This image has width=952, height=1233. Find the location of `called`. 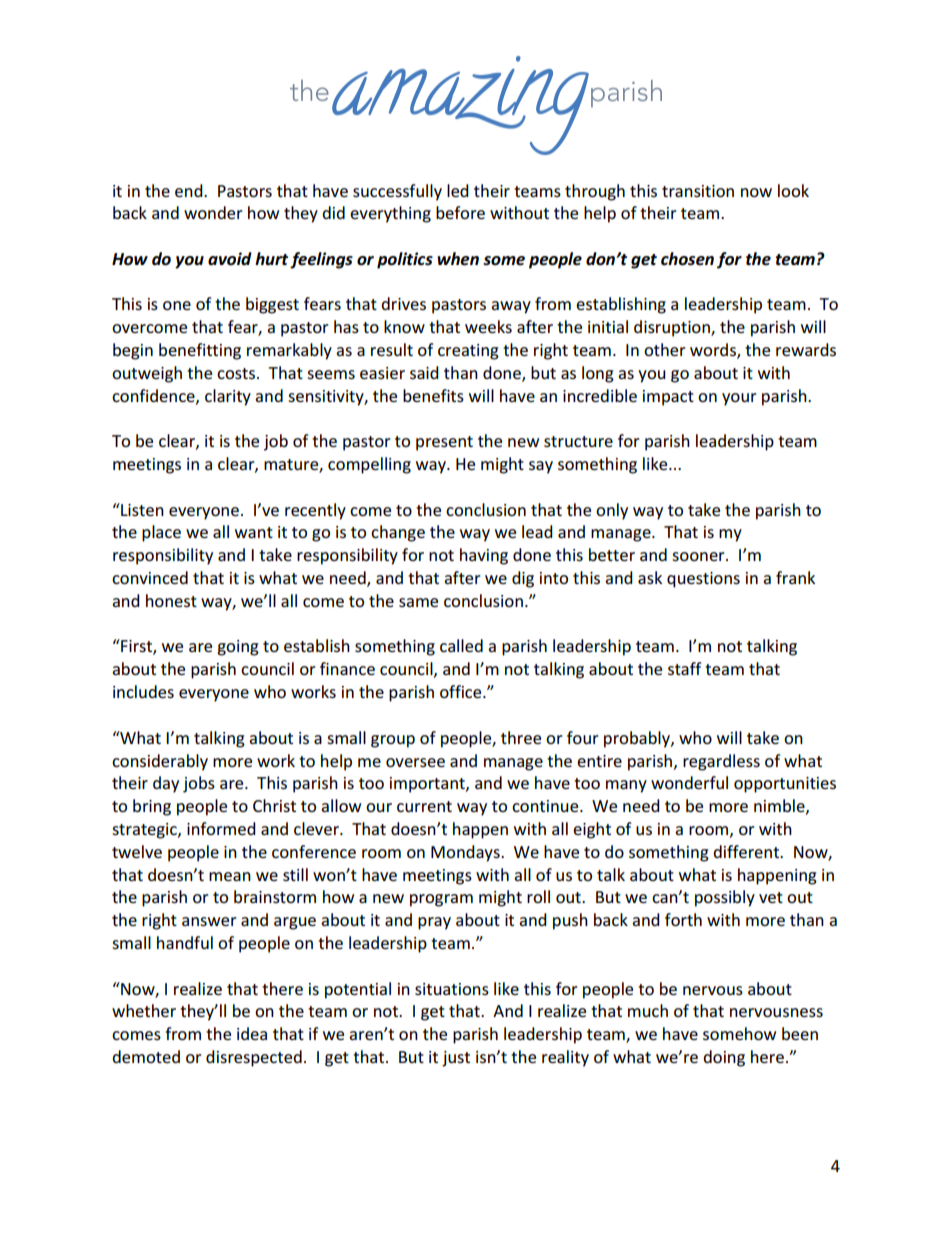

called is located at coordinates (461, 645).
